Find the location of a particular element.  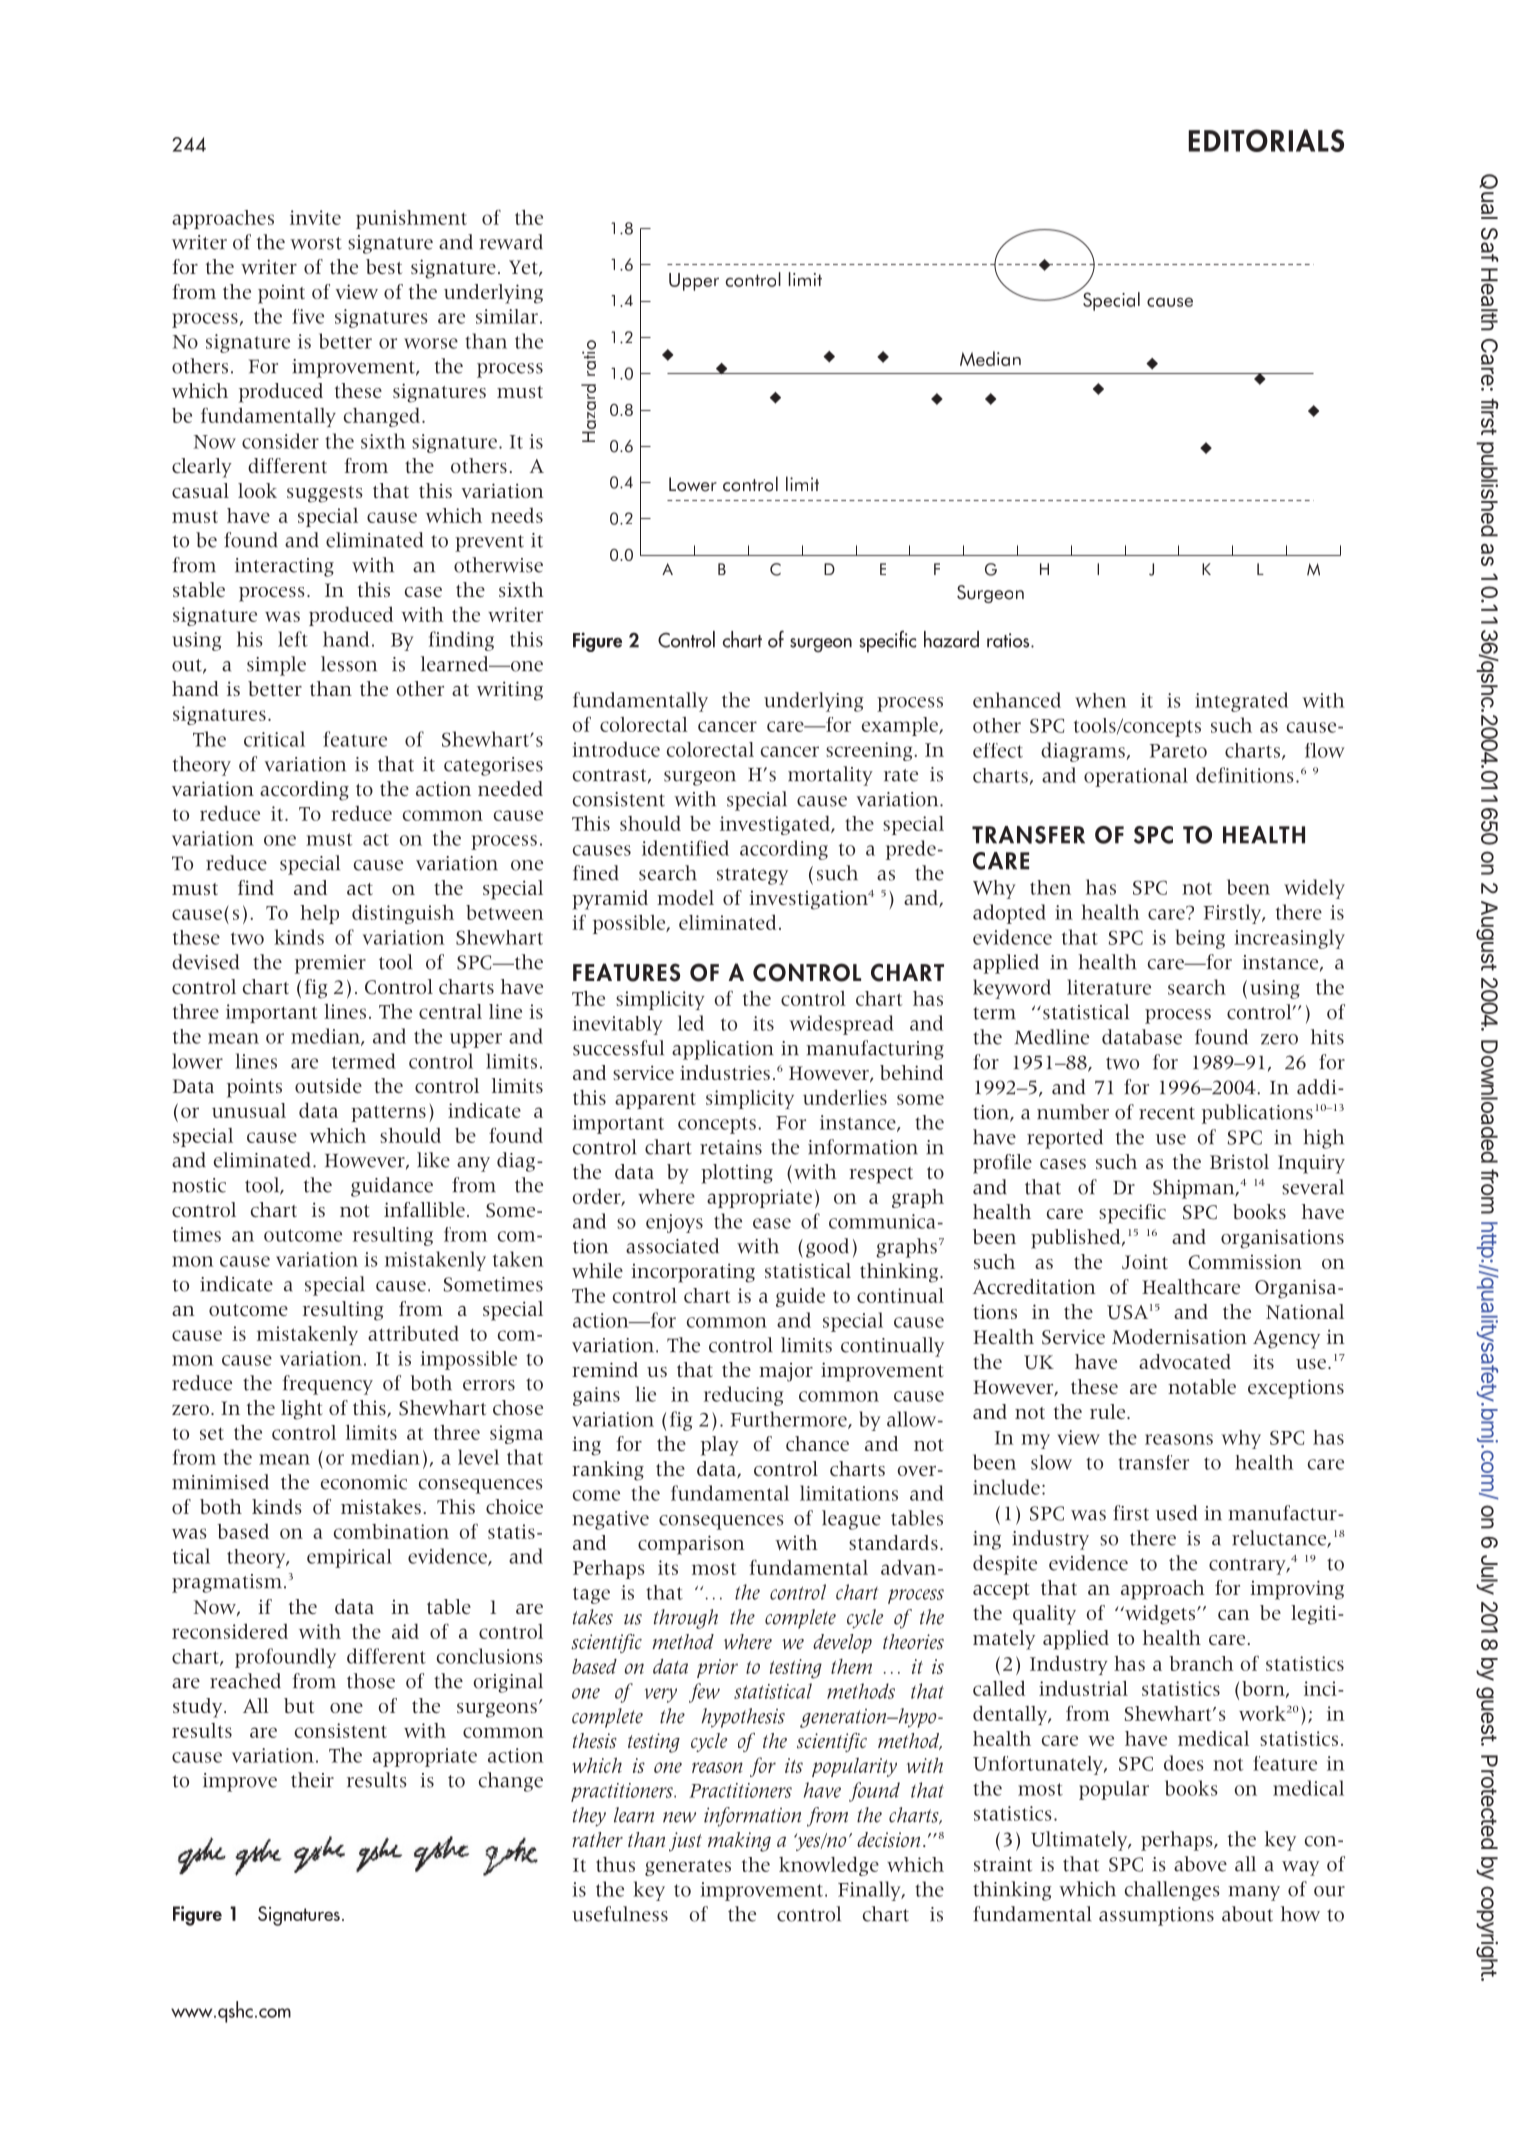

lesson is located at coordinates (349, 664).
